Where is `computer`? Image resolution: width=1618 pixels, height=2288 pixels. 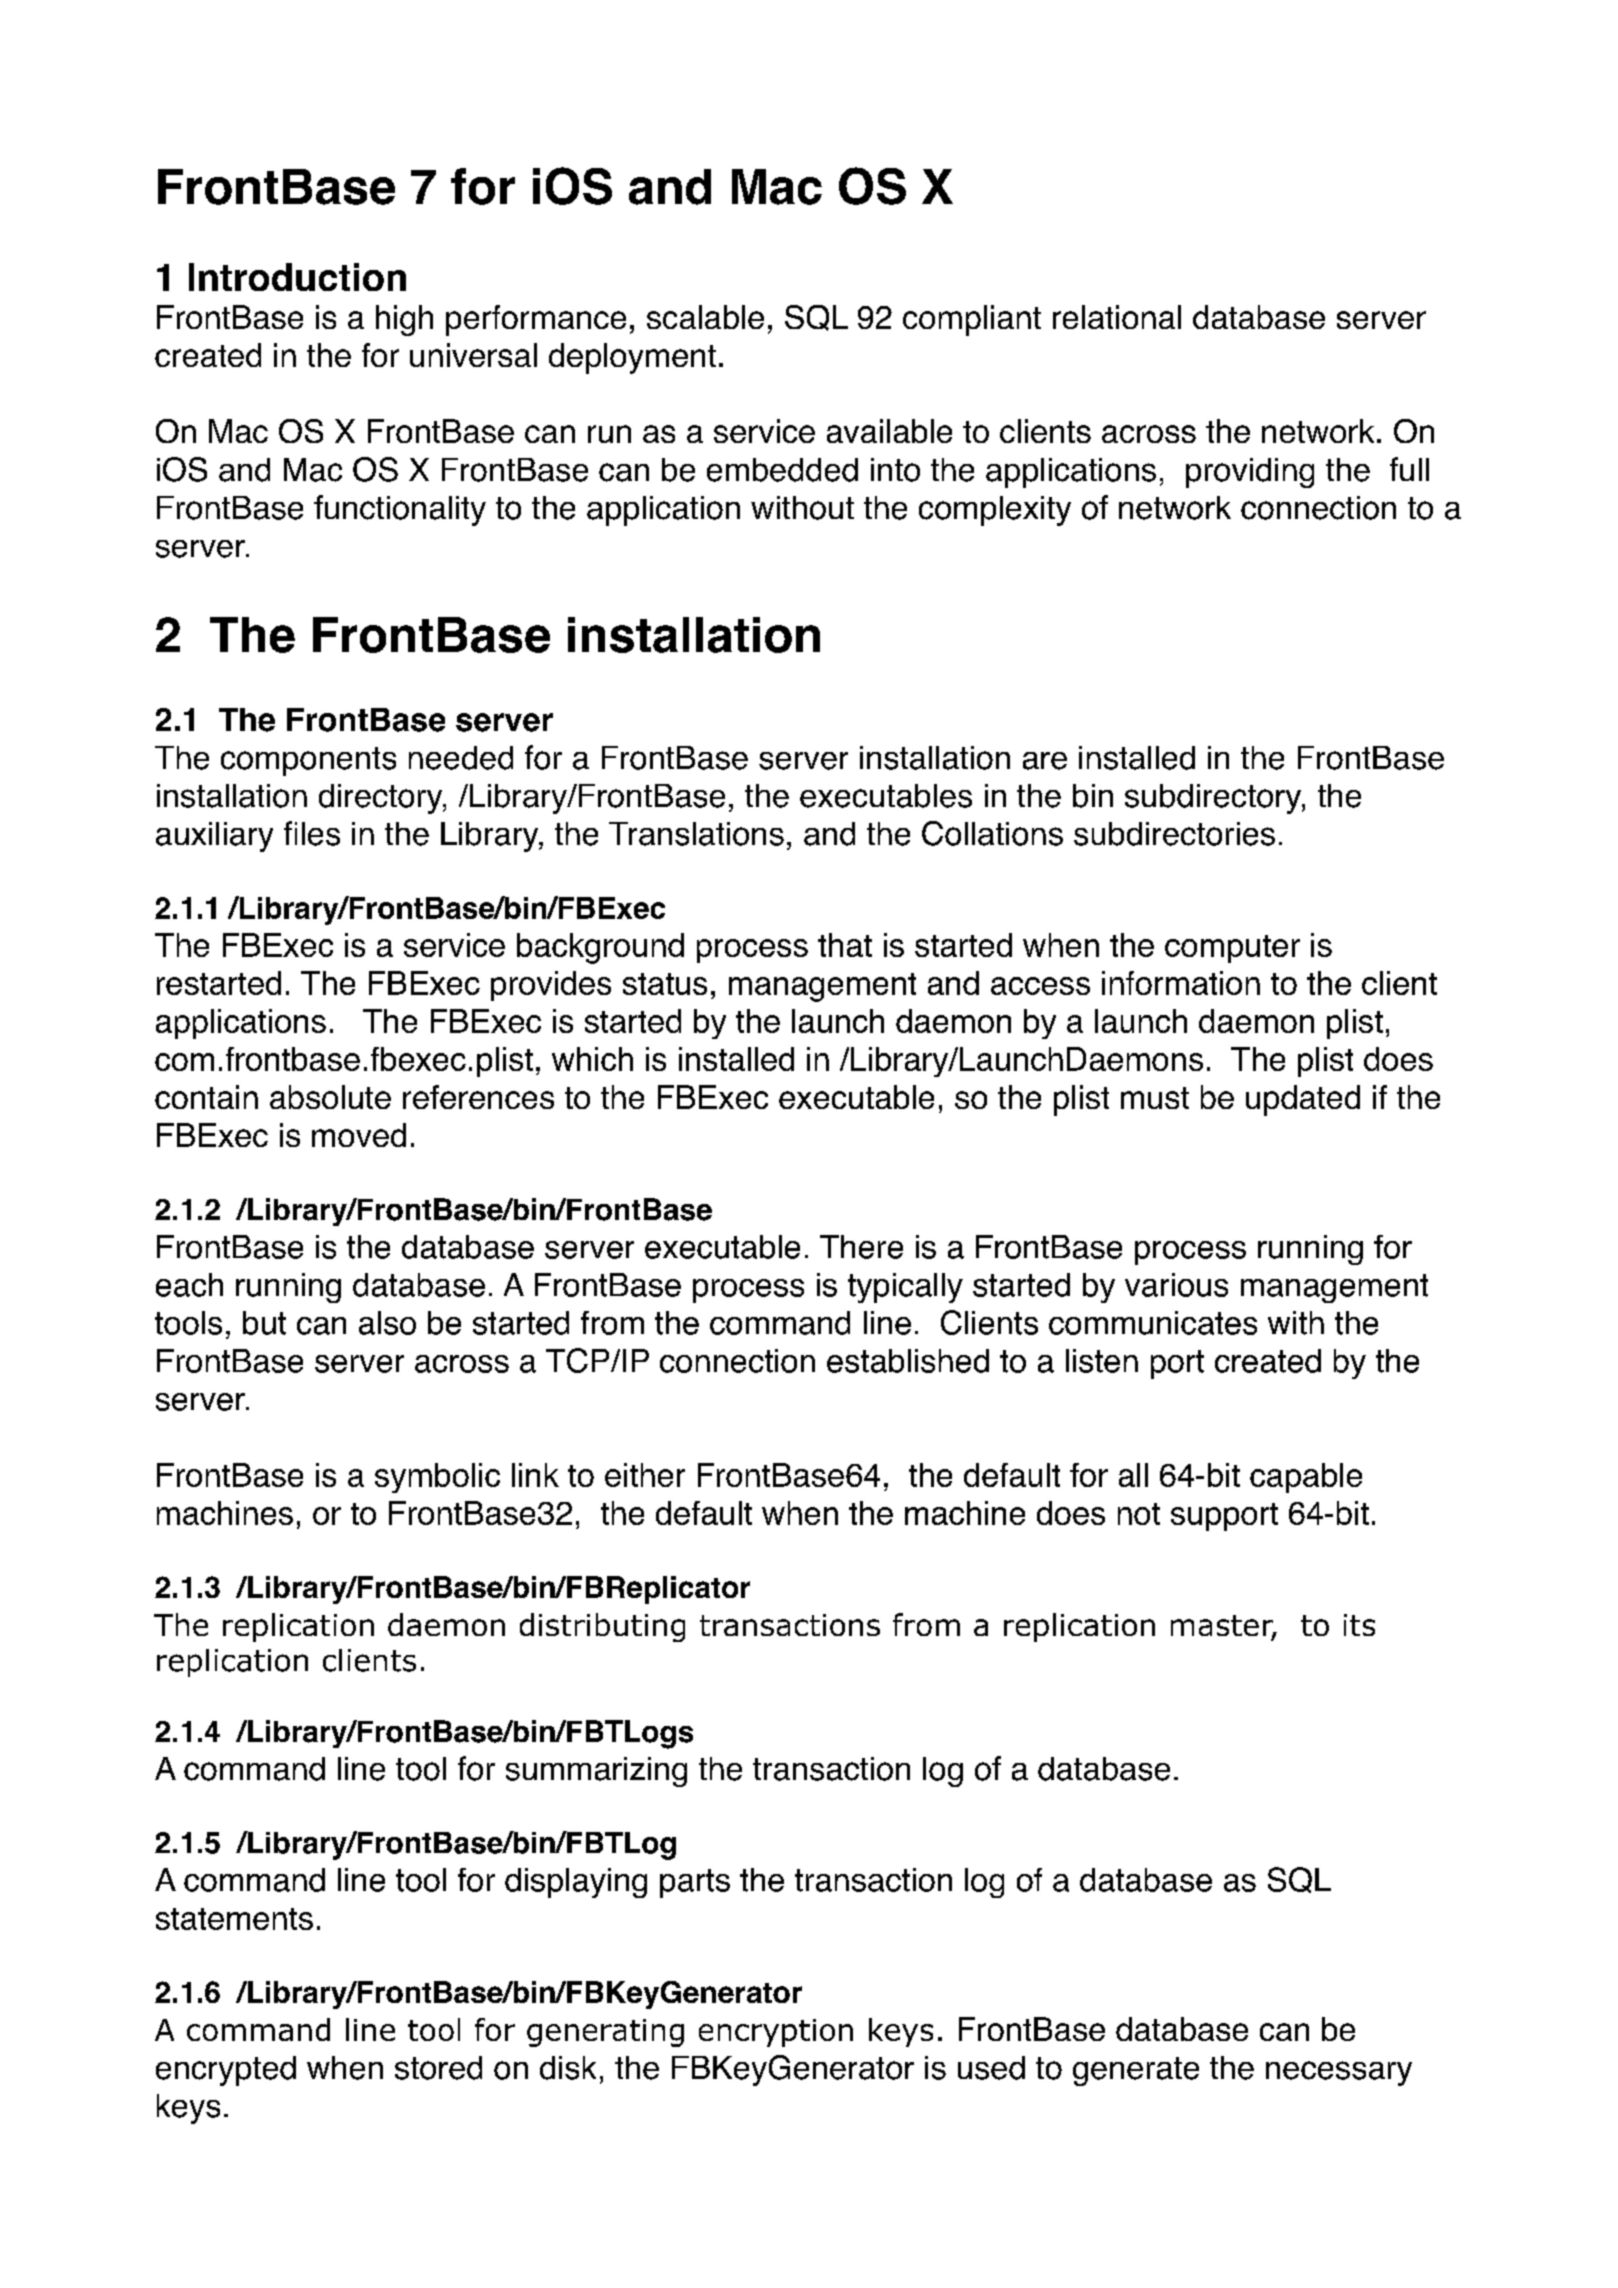
computer is located at coordinates (1232, 949).
